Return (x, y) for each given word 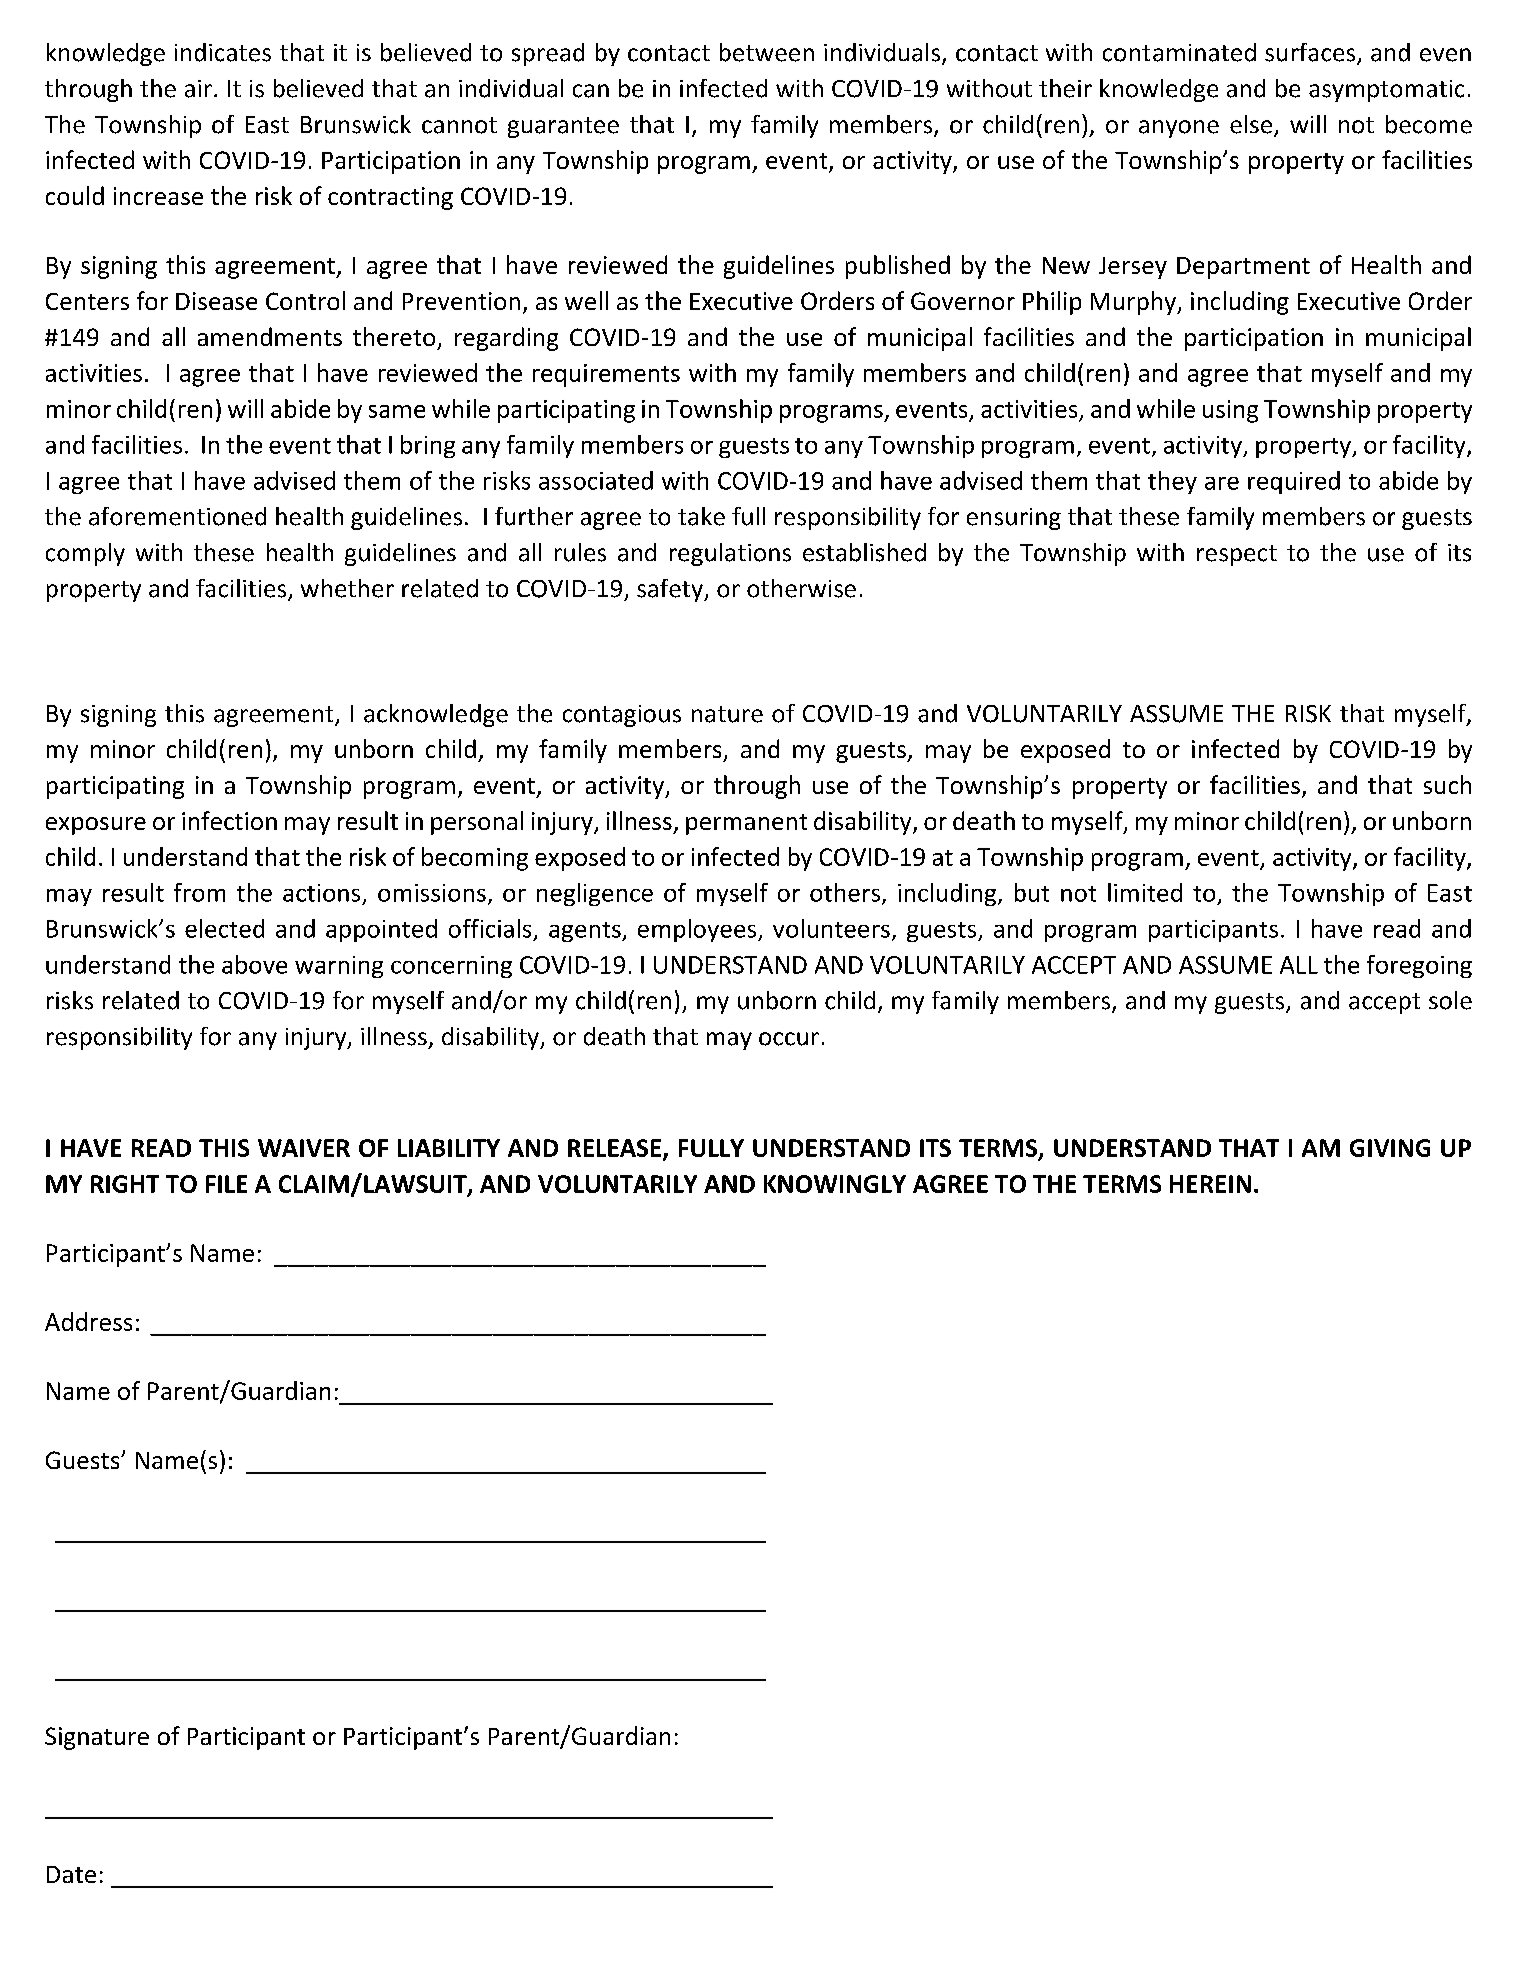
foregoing (1419, 966)
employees (698, 930)
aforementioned (177, 516)
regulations (730, 554)
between (767, 52)
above (254, 964)
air (198, 89)
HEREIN (1210, 1184)
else (1251, 124)
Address (88, 1321)
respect (1237, 555)
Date (71, 1874)
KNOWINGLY (835, 1184)
